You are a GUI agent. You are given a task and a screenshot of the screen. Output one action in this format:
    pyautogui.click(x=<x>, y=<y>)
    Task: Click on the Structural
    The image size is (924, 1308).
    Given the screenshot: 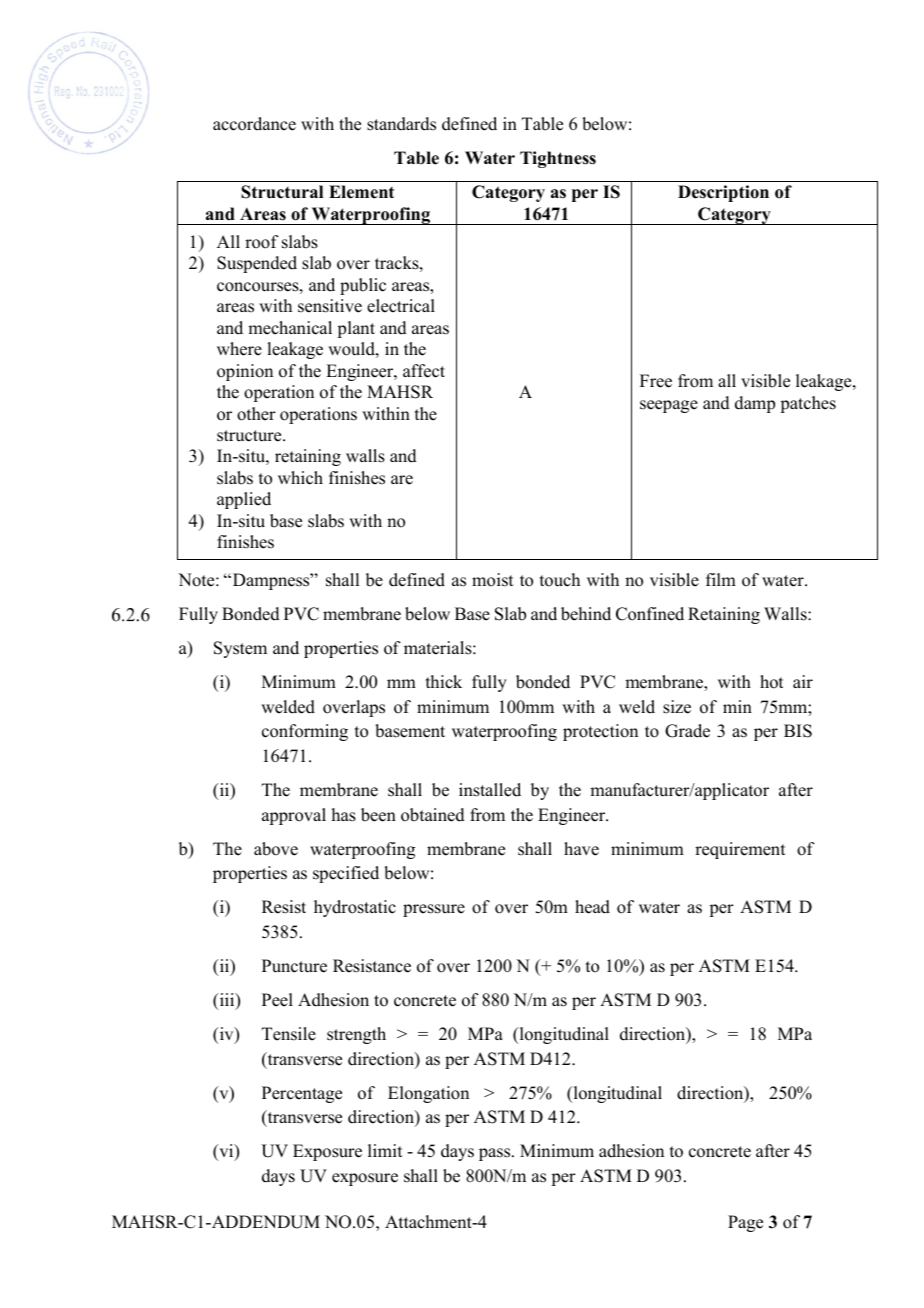 What is the action you would take?
    pyautogui.click(x=282, y=192)
